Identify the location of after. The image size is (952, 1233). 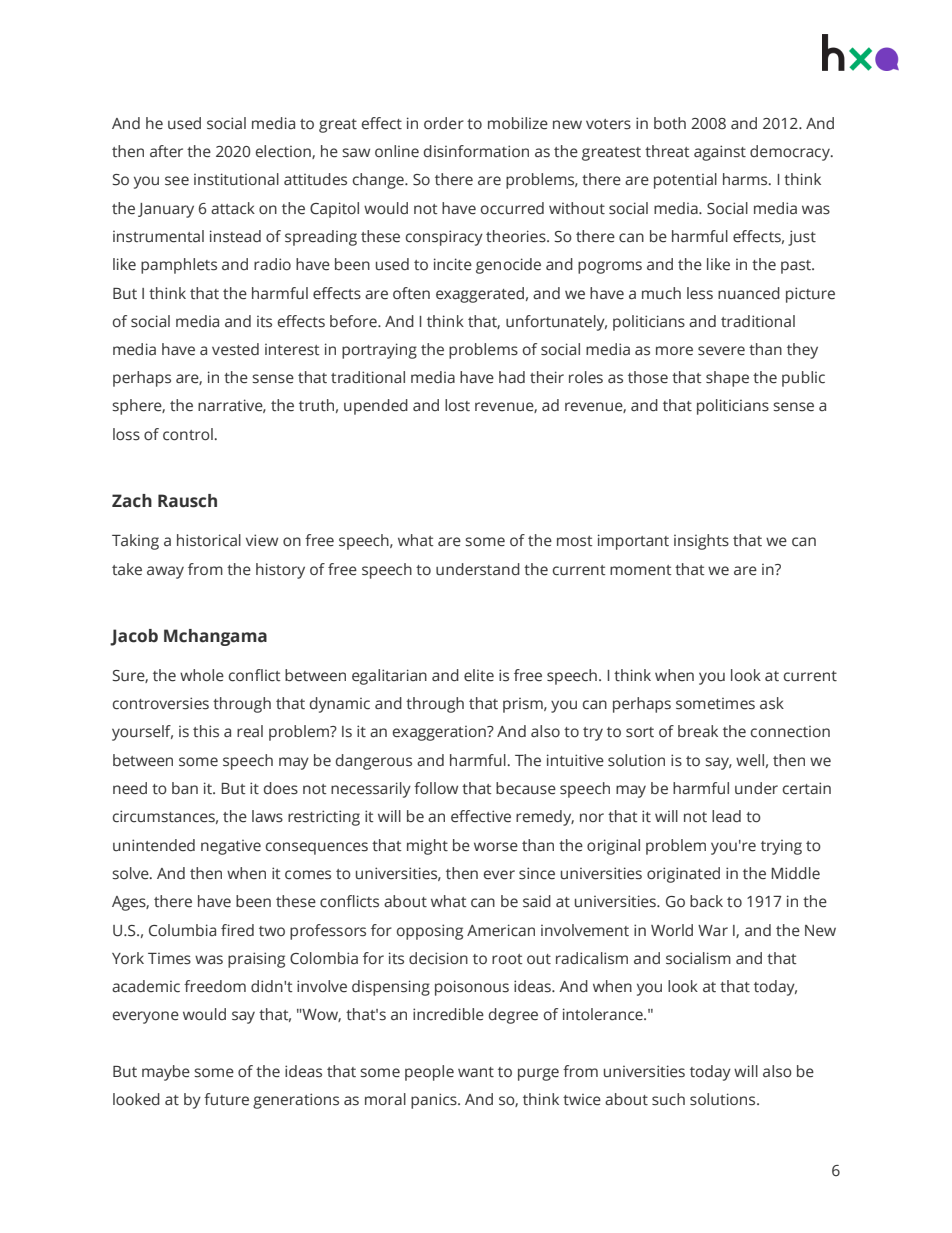
(166, 151).
